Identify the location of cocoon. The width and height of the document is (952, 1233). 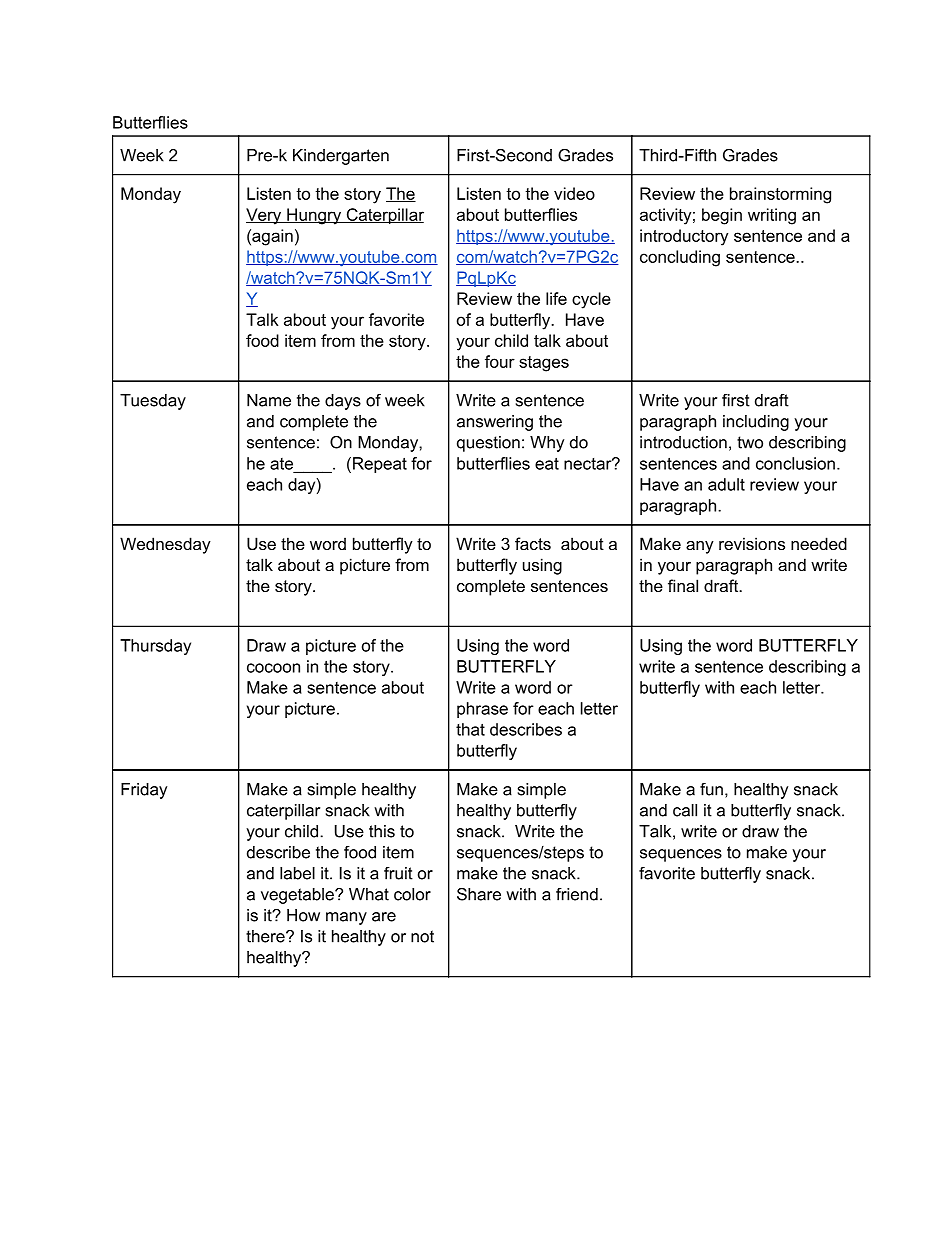
(273, 668).
